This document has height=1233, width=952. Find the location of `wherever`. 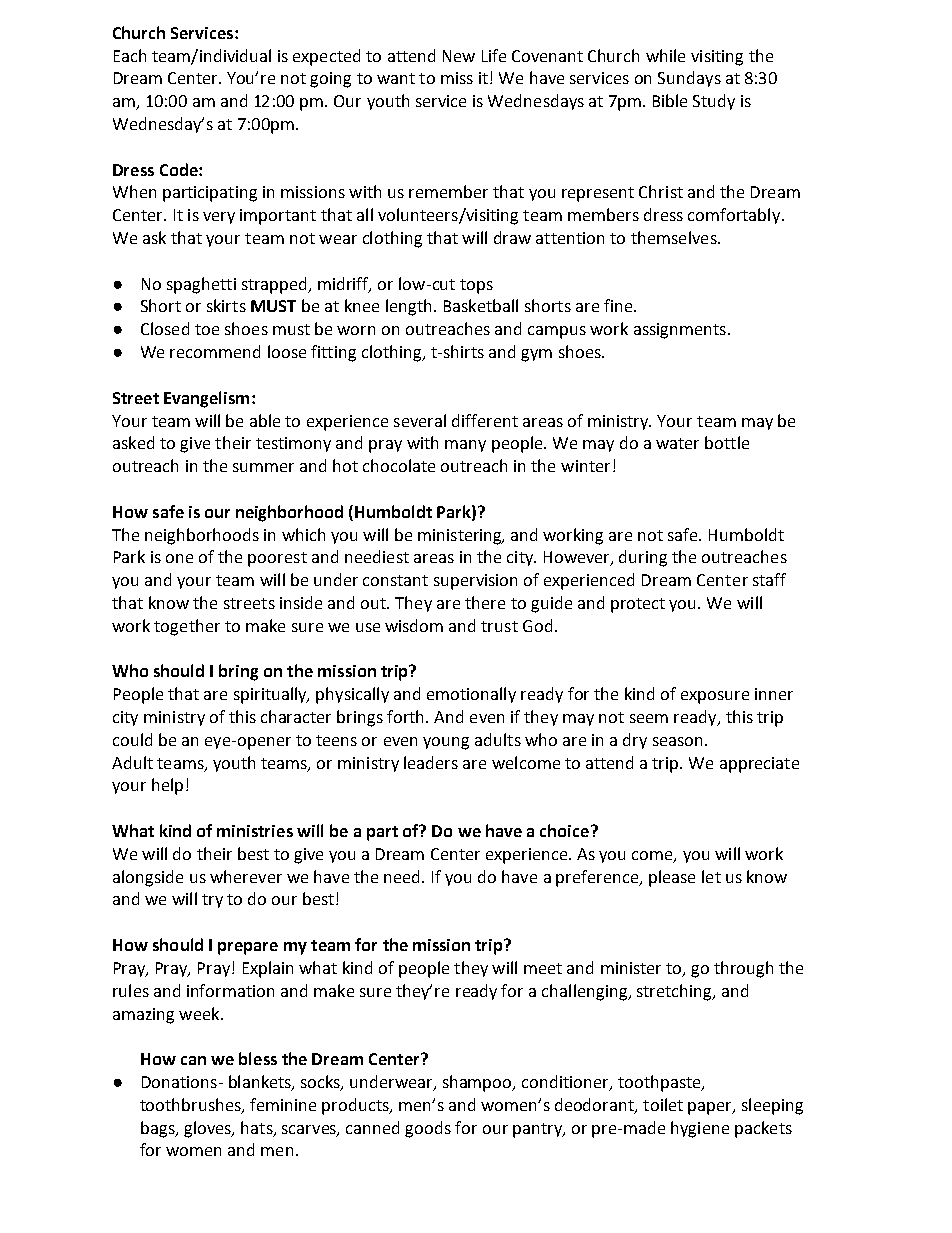

wherever is located at coordinates (246, 876).
